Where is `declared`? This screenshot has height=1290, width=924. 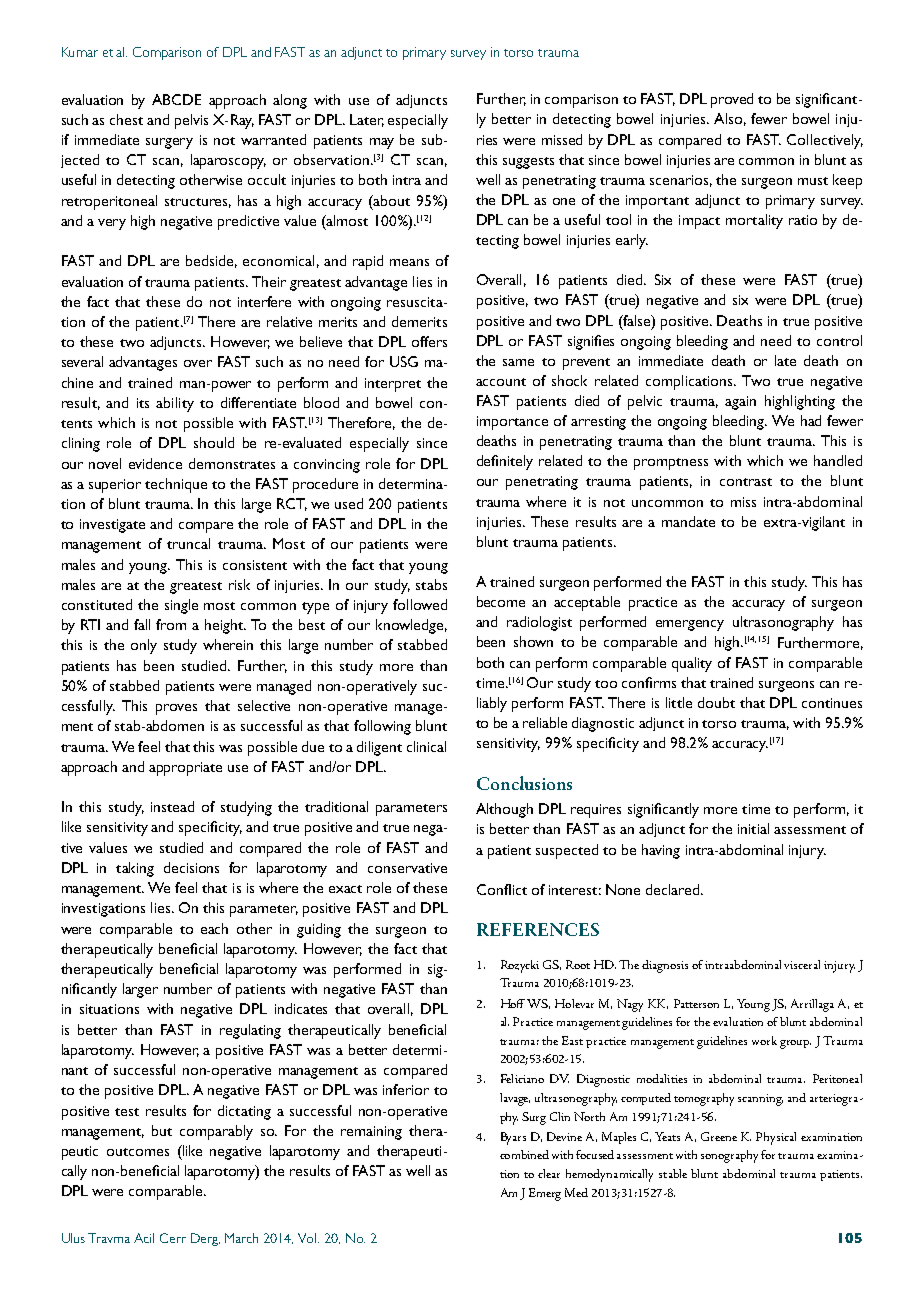
declared is located at coordinates (674, 889).
